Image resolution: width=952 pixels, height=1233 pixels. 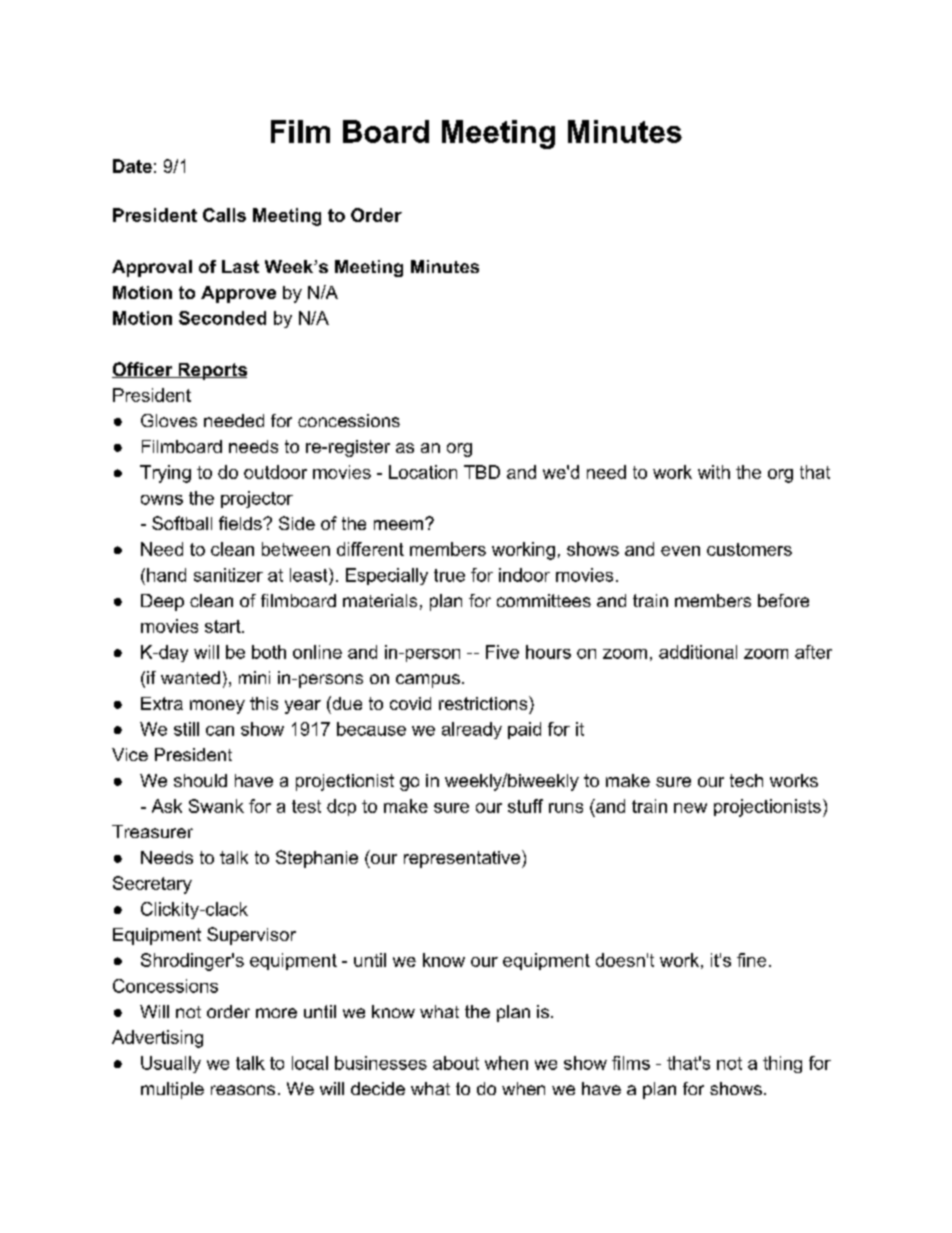 I want to click on additional, so click(x=698, y=652).
